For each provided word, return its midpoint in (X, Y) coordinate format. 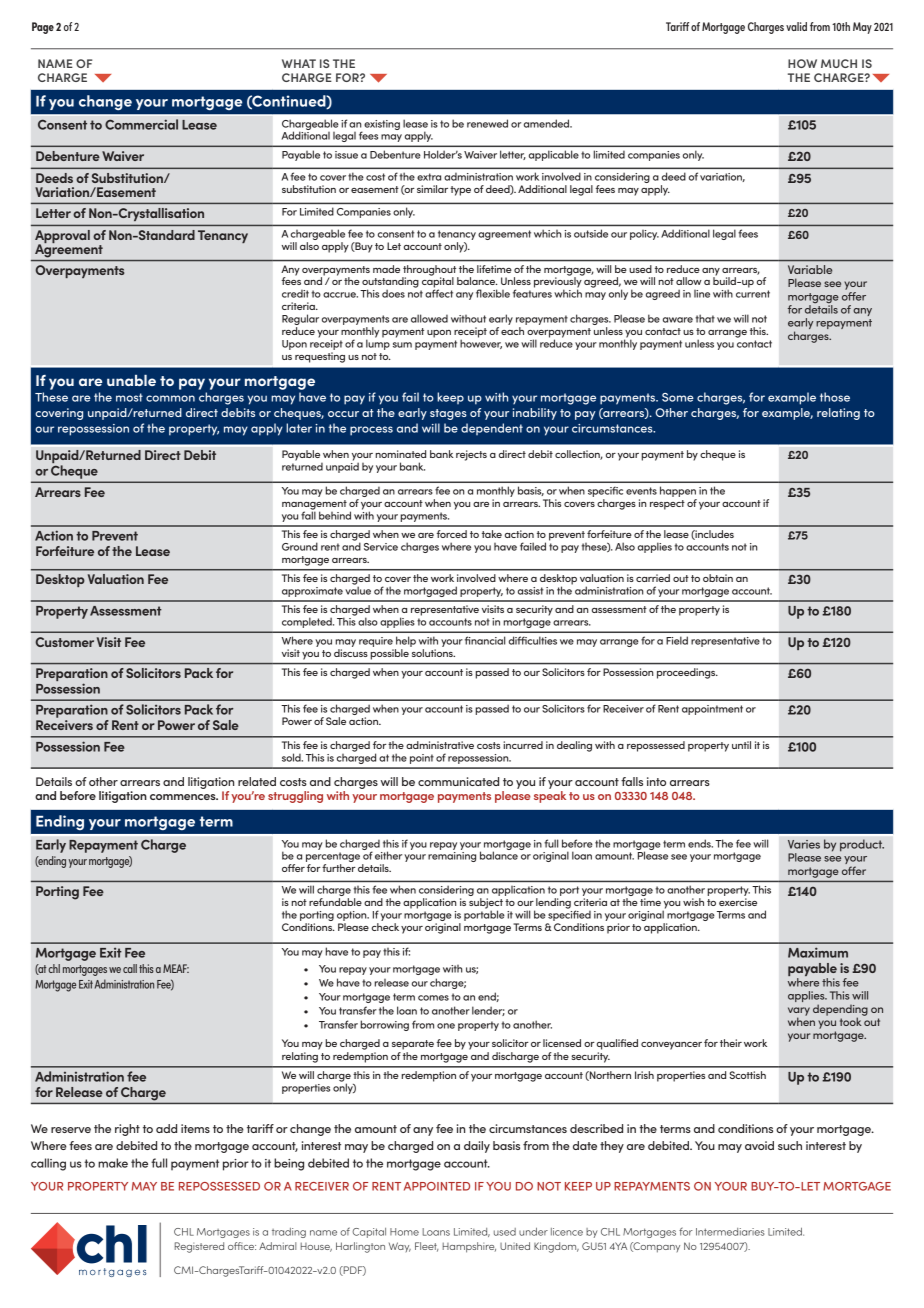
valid (796, 26)
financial (485, 640)
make (113, 1163)
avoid (759, 1145)
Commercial (141, 124)
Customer (65, 642)
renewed (487, 123)
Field (677, 640)
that (705, 318)
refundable (335, 902)
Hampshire (469, 1247)
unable (131, 380)
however (481, 343)
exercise (738, 902)
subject (486, 904)
